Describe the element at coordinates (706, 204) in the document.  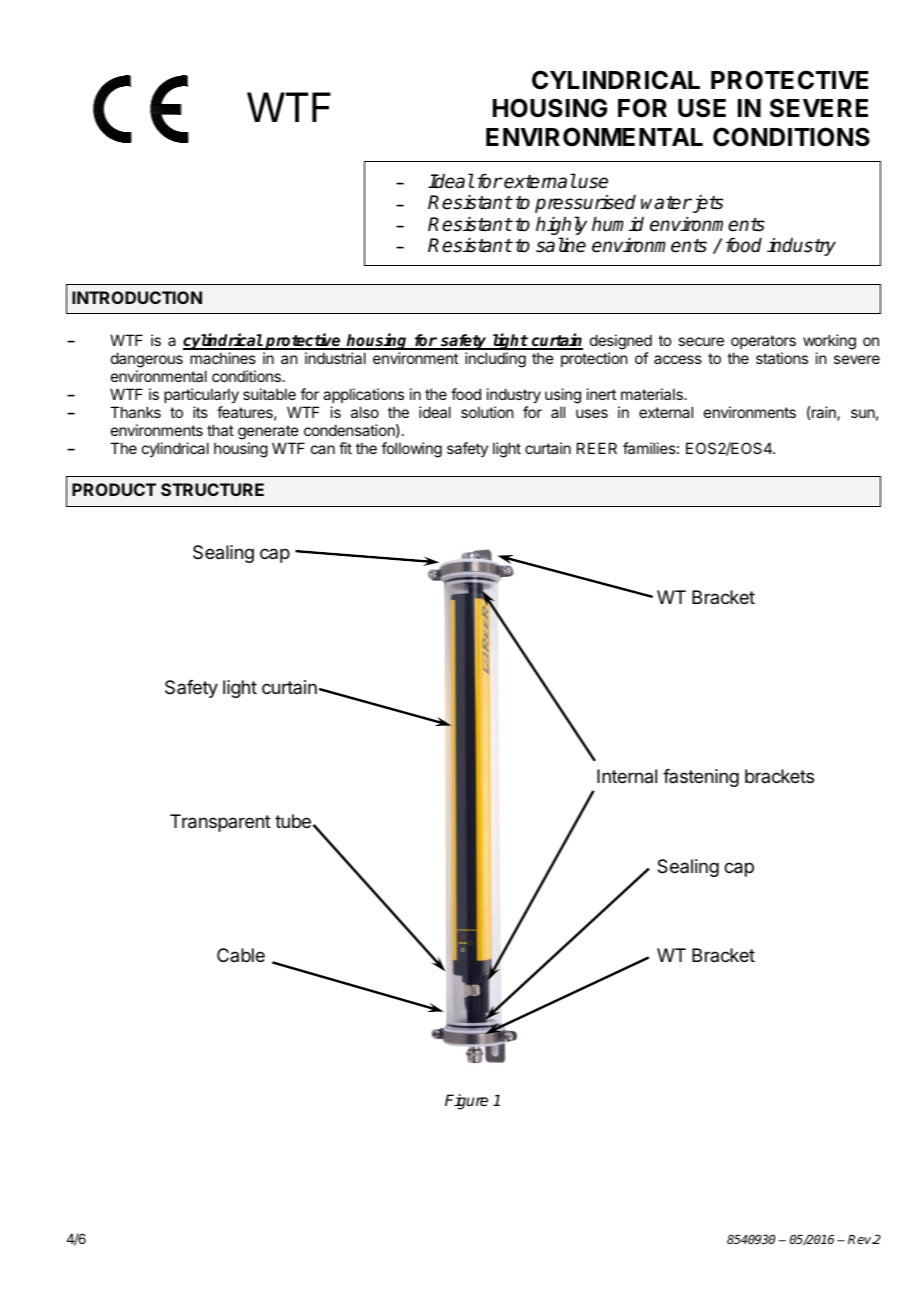
I see `jets` at that location.
